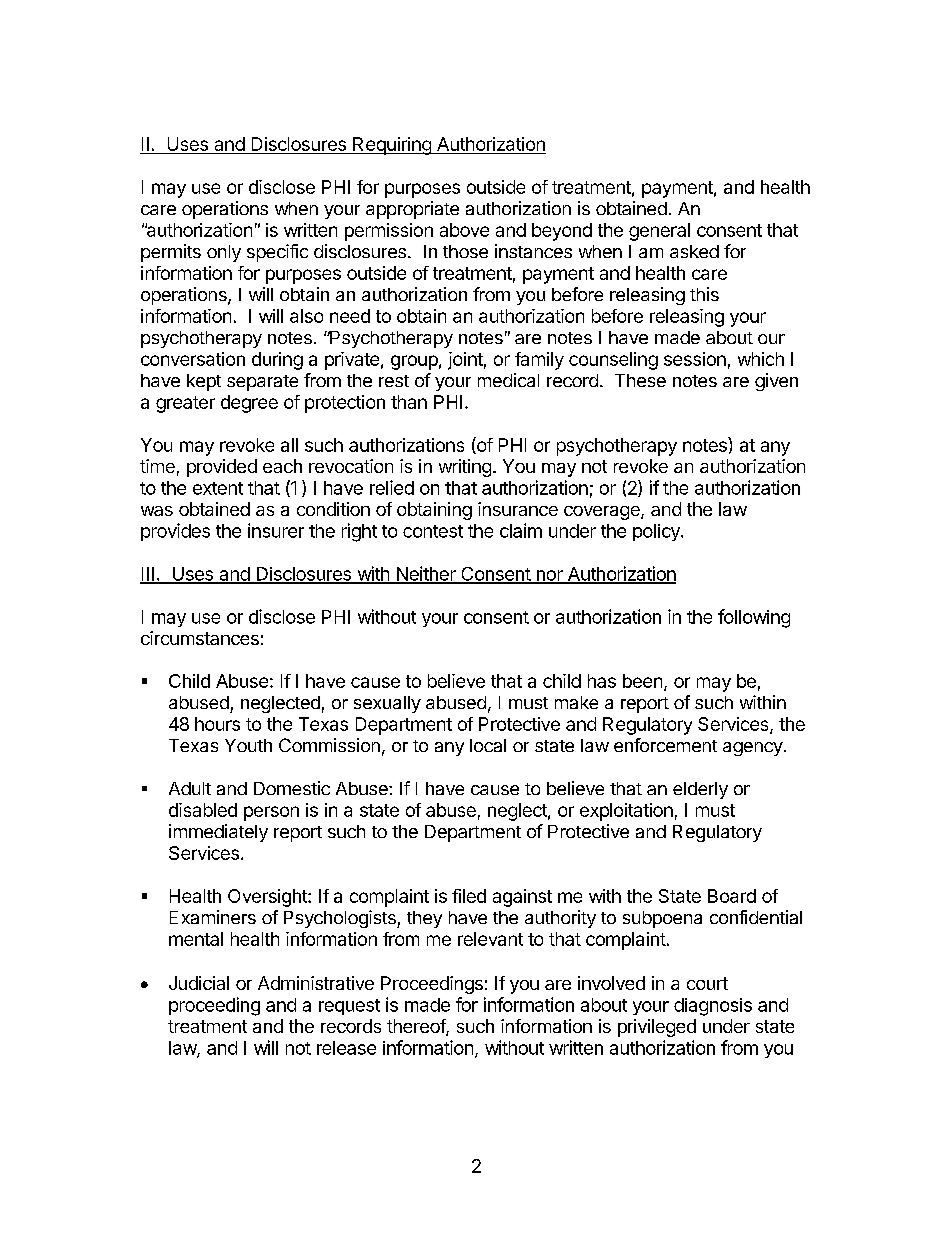  What do you see at coordinates (222, 468) in the page?
I see `provided` at bounding box center [222, 468].
